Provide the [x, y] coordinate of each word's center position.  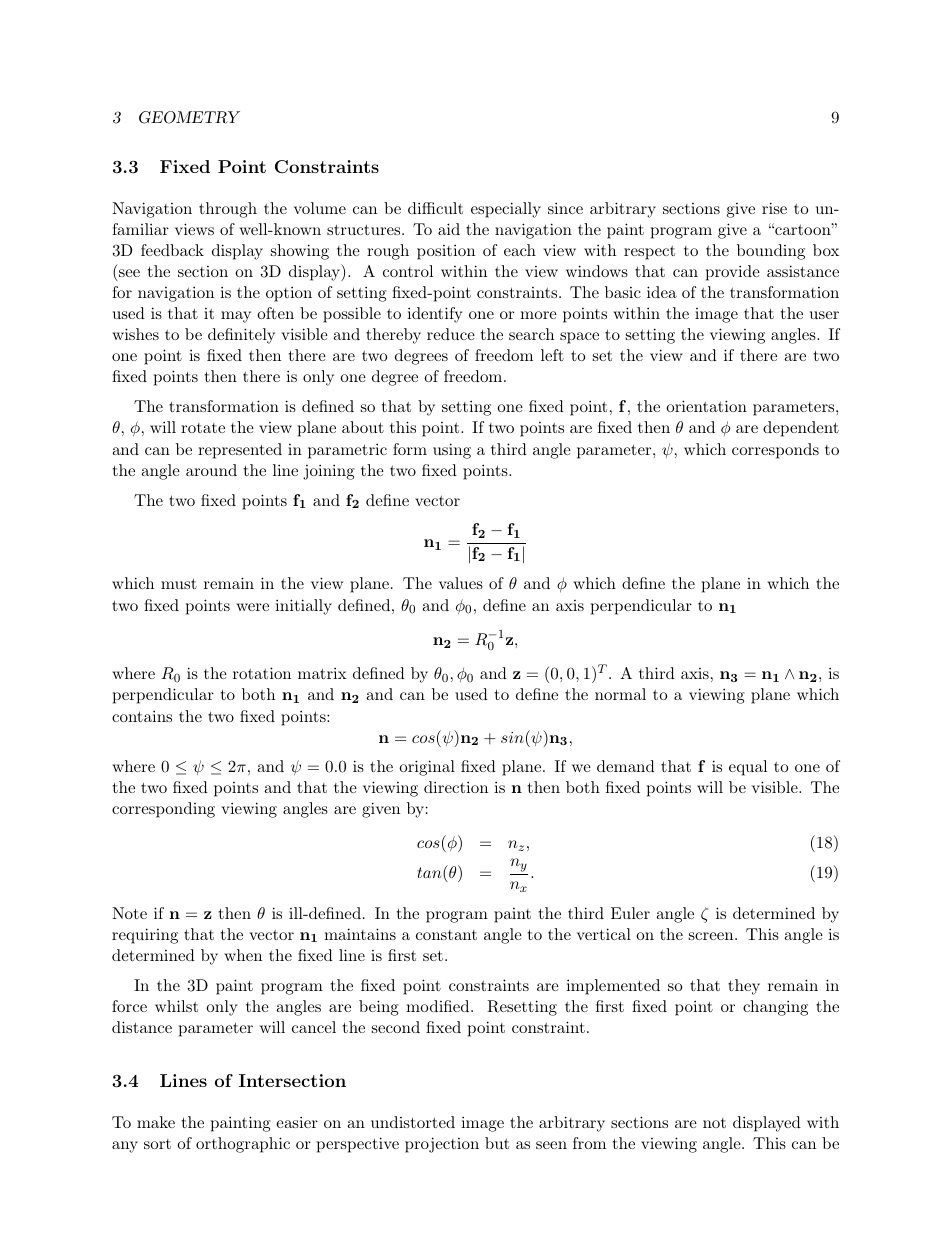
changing [775, 1008]
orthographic [243, 1145]
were [252, 607]
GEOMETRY [189, 117]
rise [774, 208]
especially [506, 210]
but [497, 1143]
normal [620, 694]
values [461, 583]
